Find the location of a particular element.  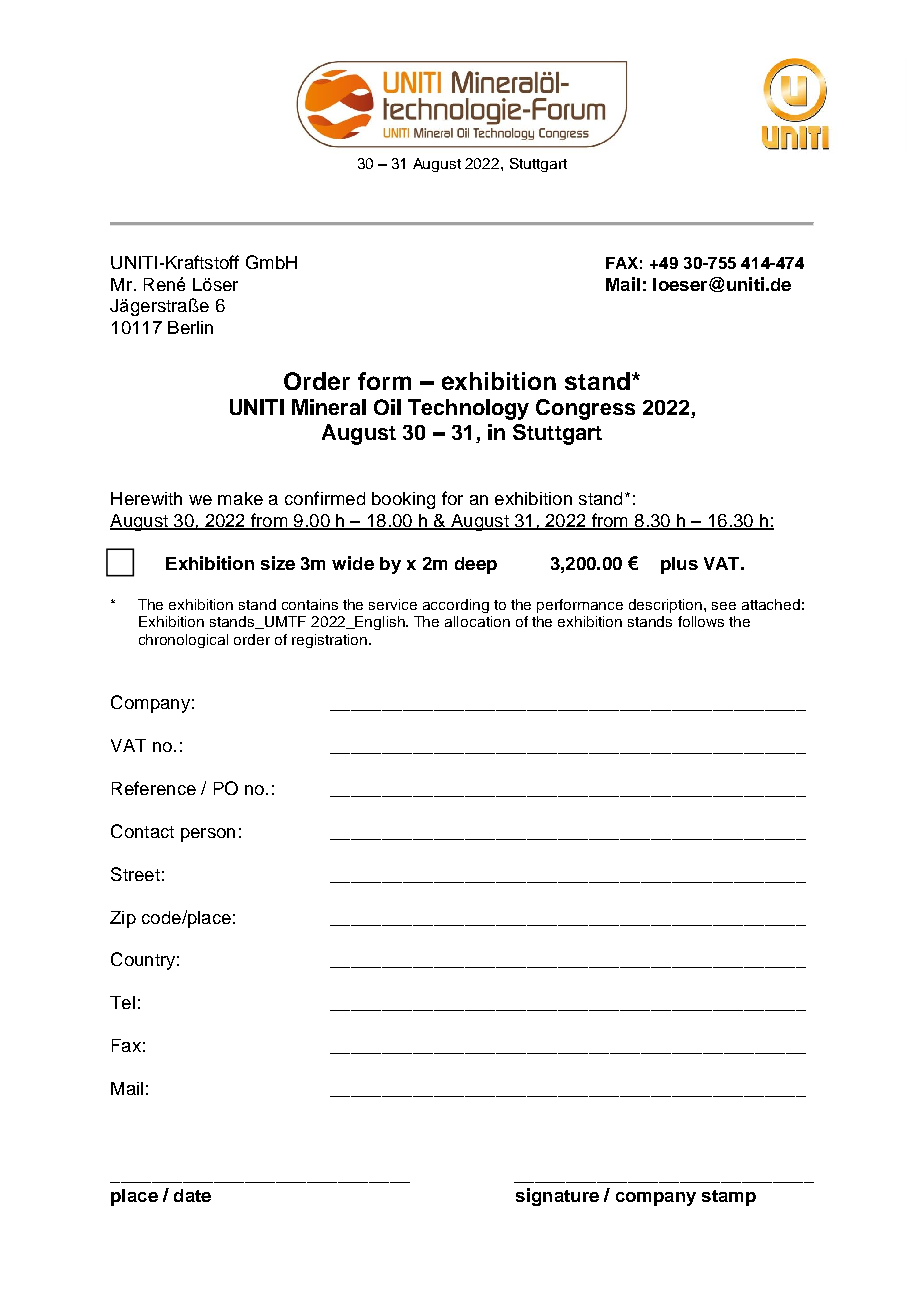

date is located at coordinates (192, 1195).
